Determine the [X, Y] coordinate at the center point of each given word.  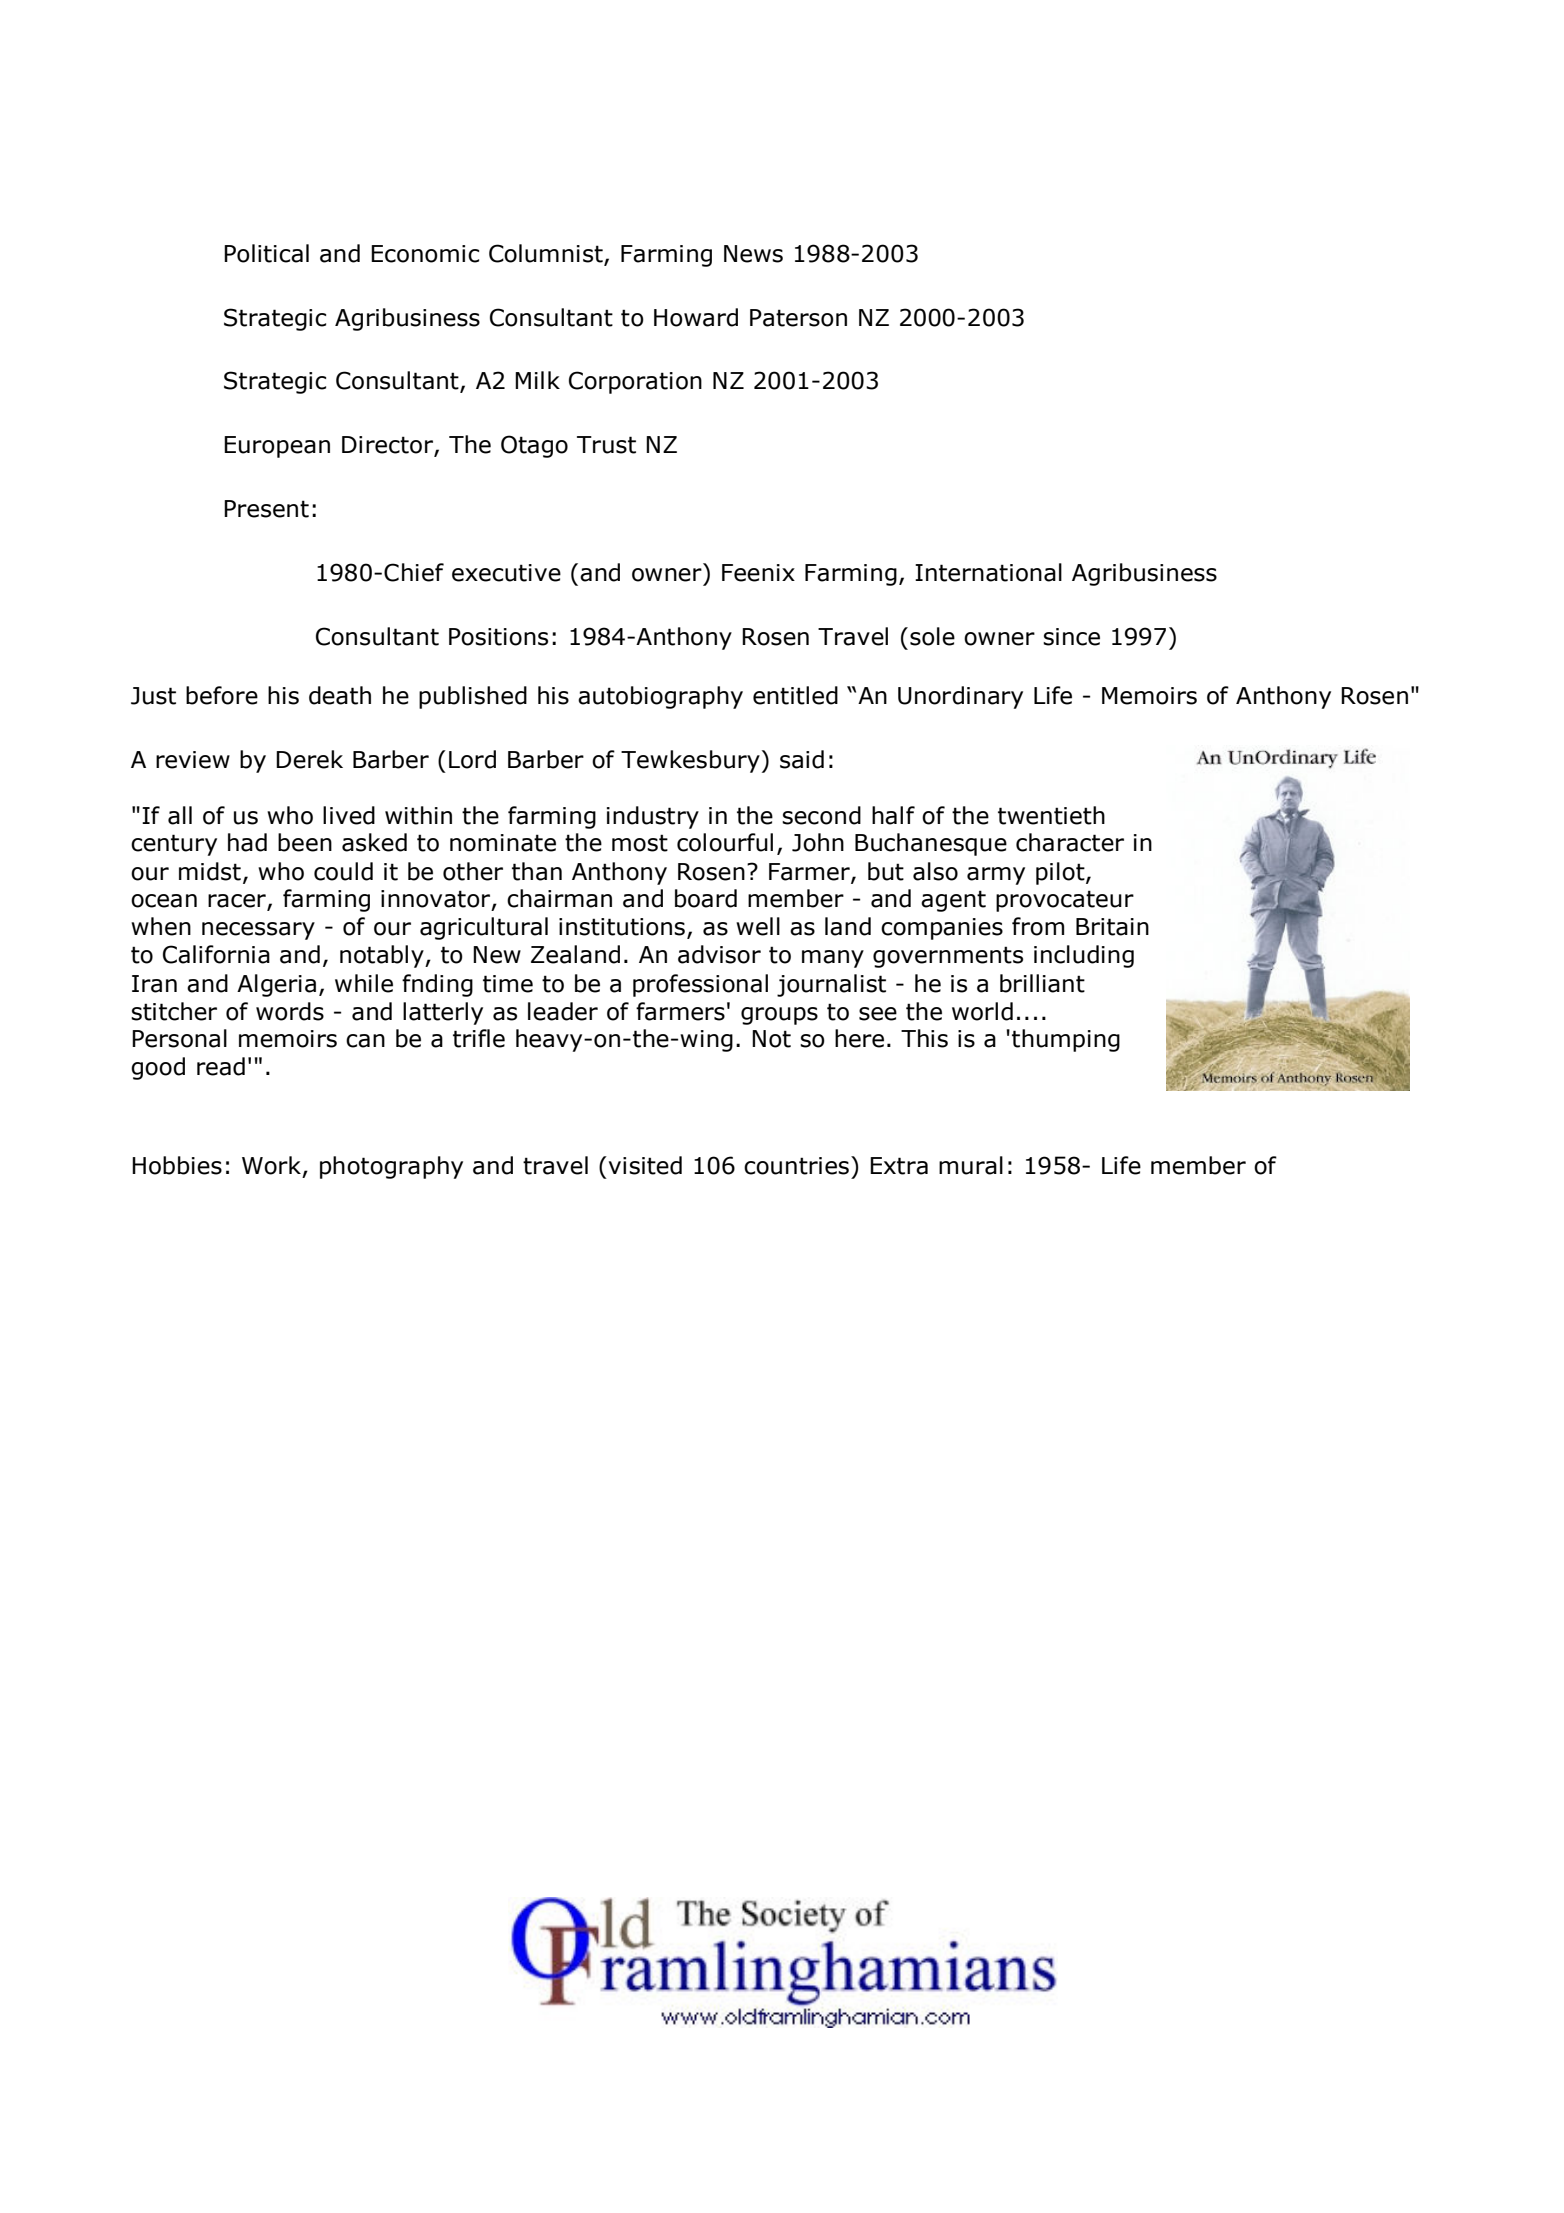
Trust [606, 445]
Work [271, 1165]
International [988, 572]
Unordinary [960, 697]
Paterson [798, 318]
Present [266, 509]
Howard [696, 317]
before [222, 695]
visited [645, 1165]
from [1038, 926]
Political [266, 253]
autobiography [660, 697]
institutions [622, 927]
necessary [258, 931]
